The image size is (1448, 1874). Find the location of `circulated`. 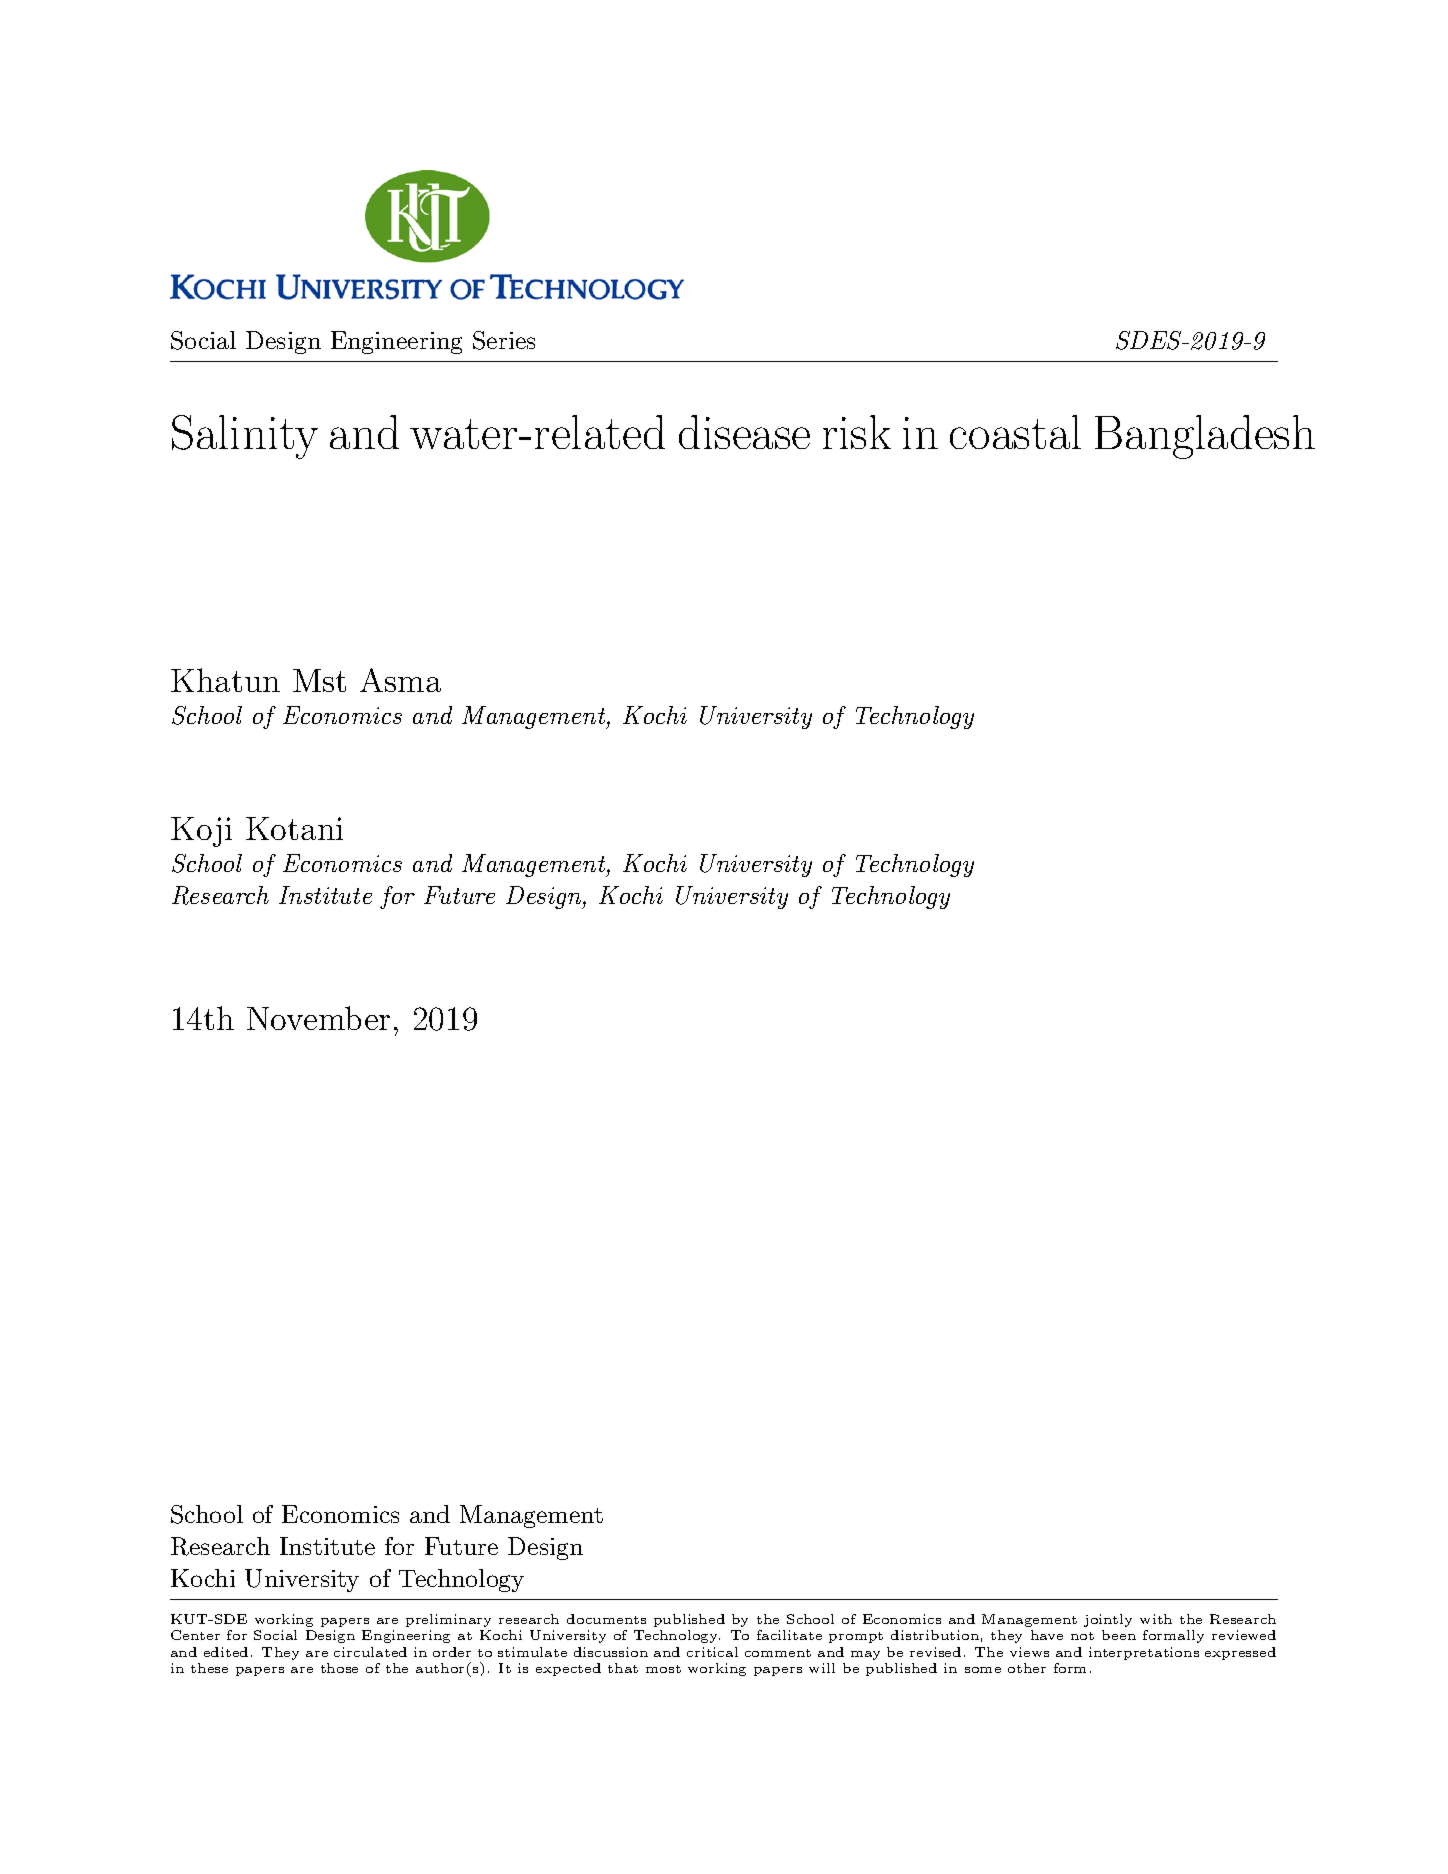

circulated is located at coordinates (370, 1652).
